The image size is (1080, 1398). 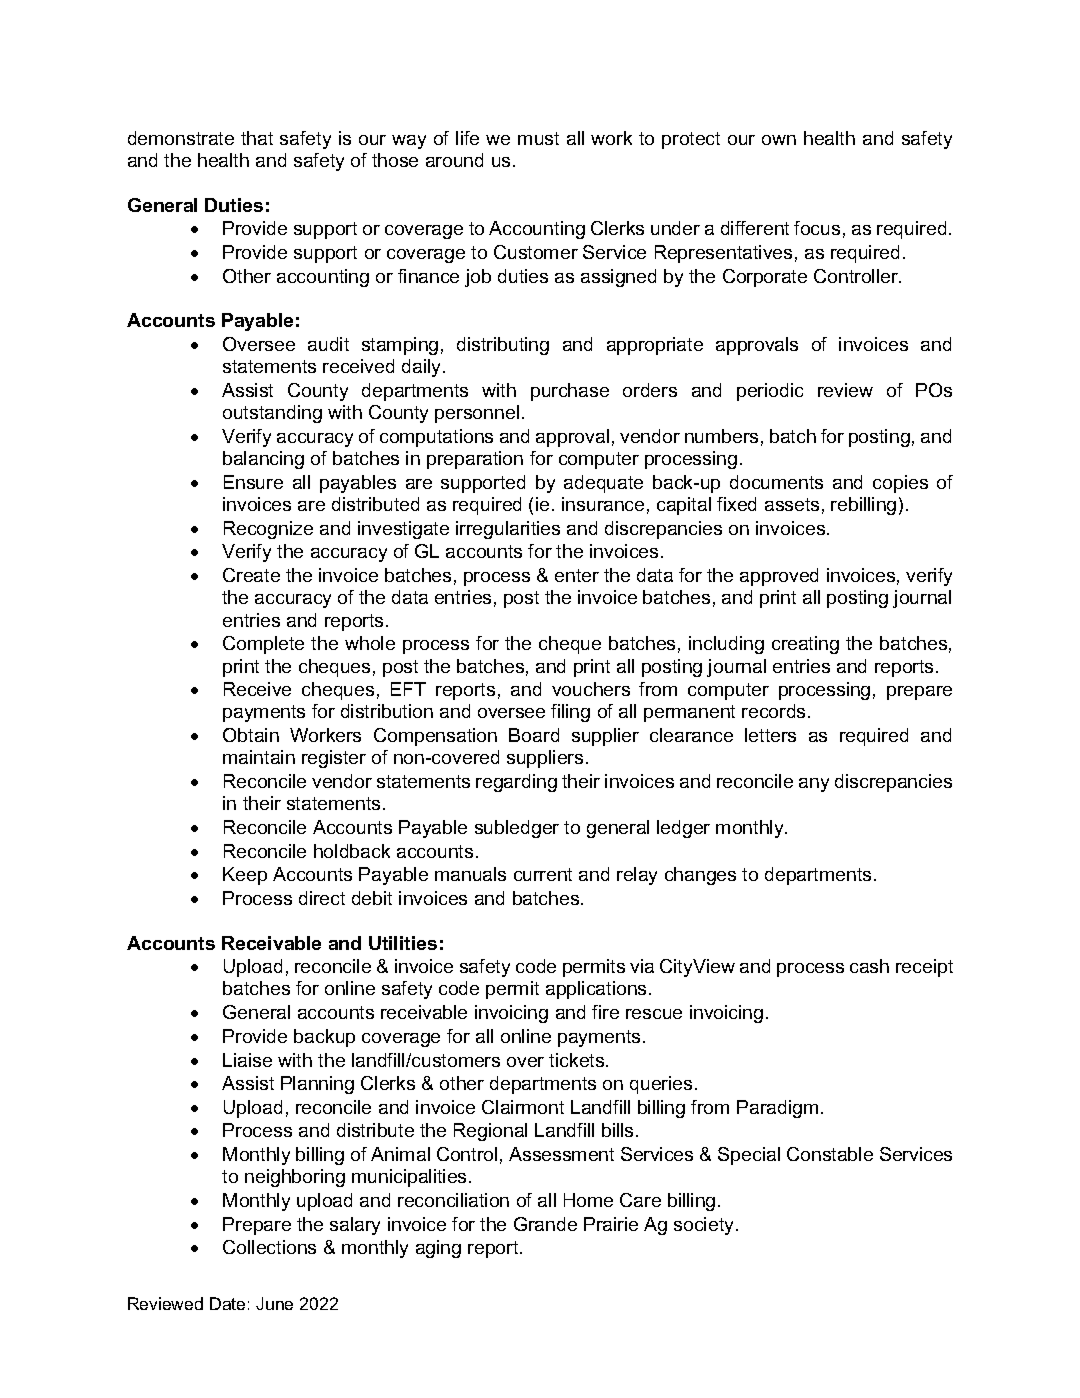 I want to click on Recognize, so click(x=268, y=530).
